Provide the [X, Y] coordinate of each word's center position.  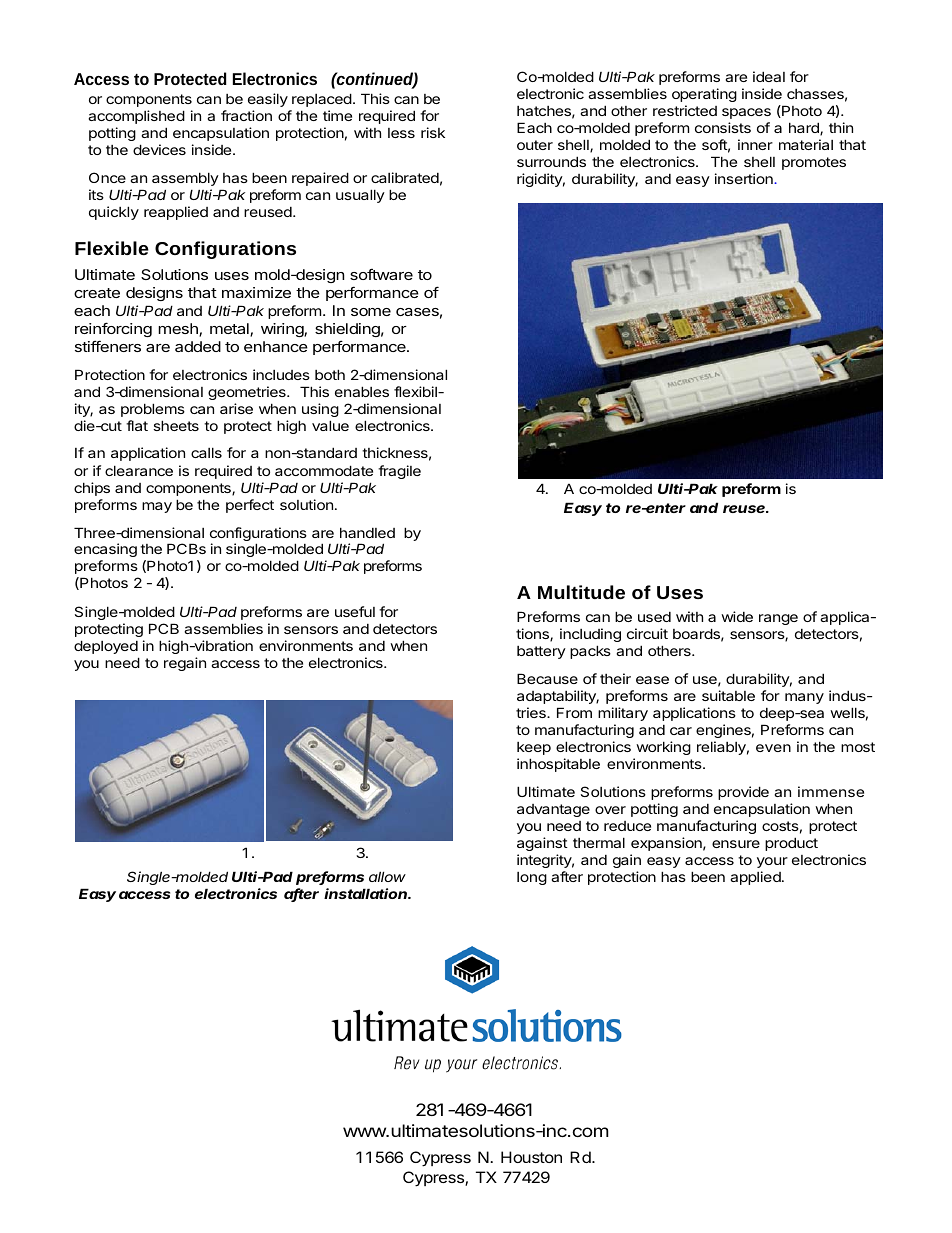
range [778, 619]
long [532, 878]
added [198, 346]
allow [387, 876]
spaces [746, 113]
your [772, 862]
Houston [531, 1157]
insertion [745, 178]
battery [541, 652]
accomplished [136, 117]
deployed [106, 647]
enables [362, 391]
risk [433, 132]
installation [367, 893]
